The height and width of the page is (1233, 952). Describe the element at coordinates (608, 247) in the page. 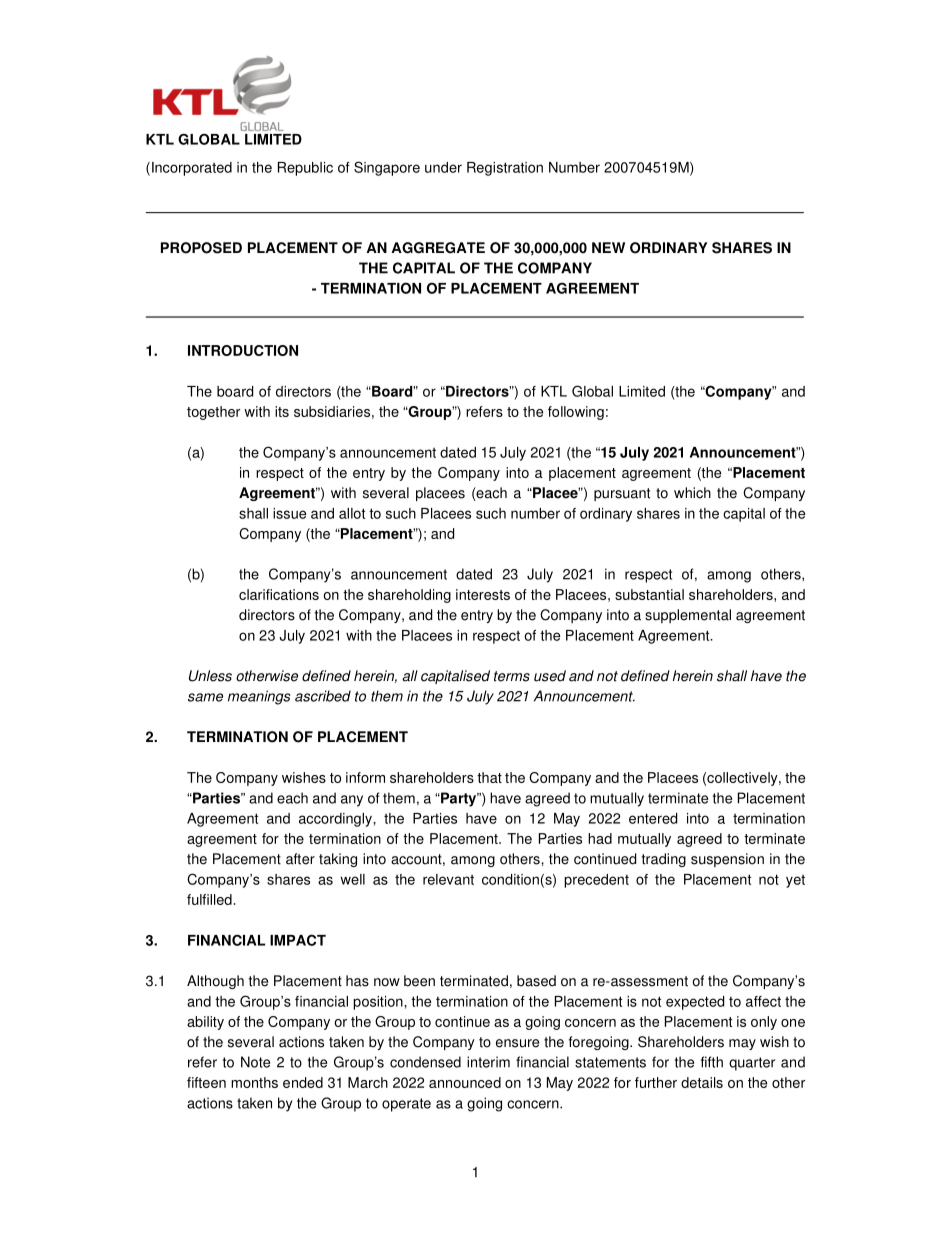

I see `NEW` at that location.
